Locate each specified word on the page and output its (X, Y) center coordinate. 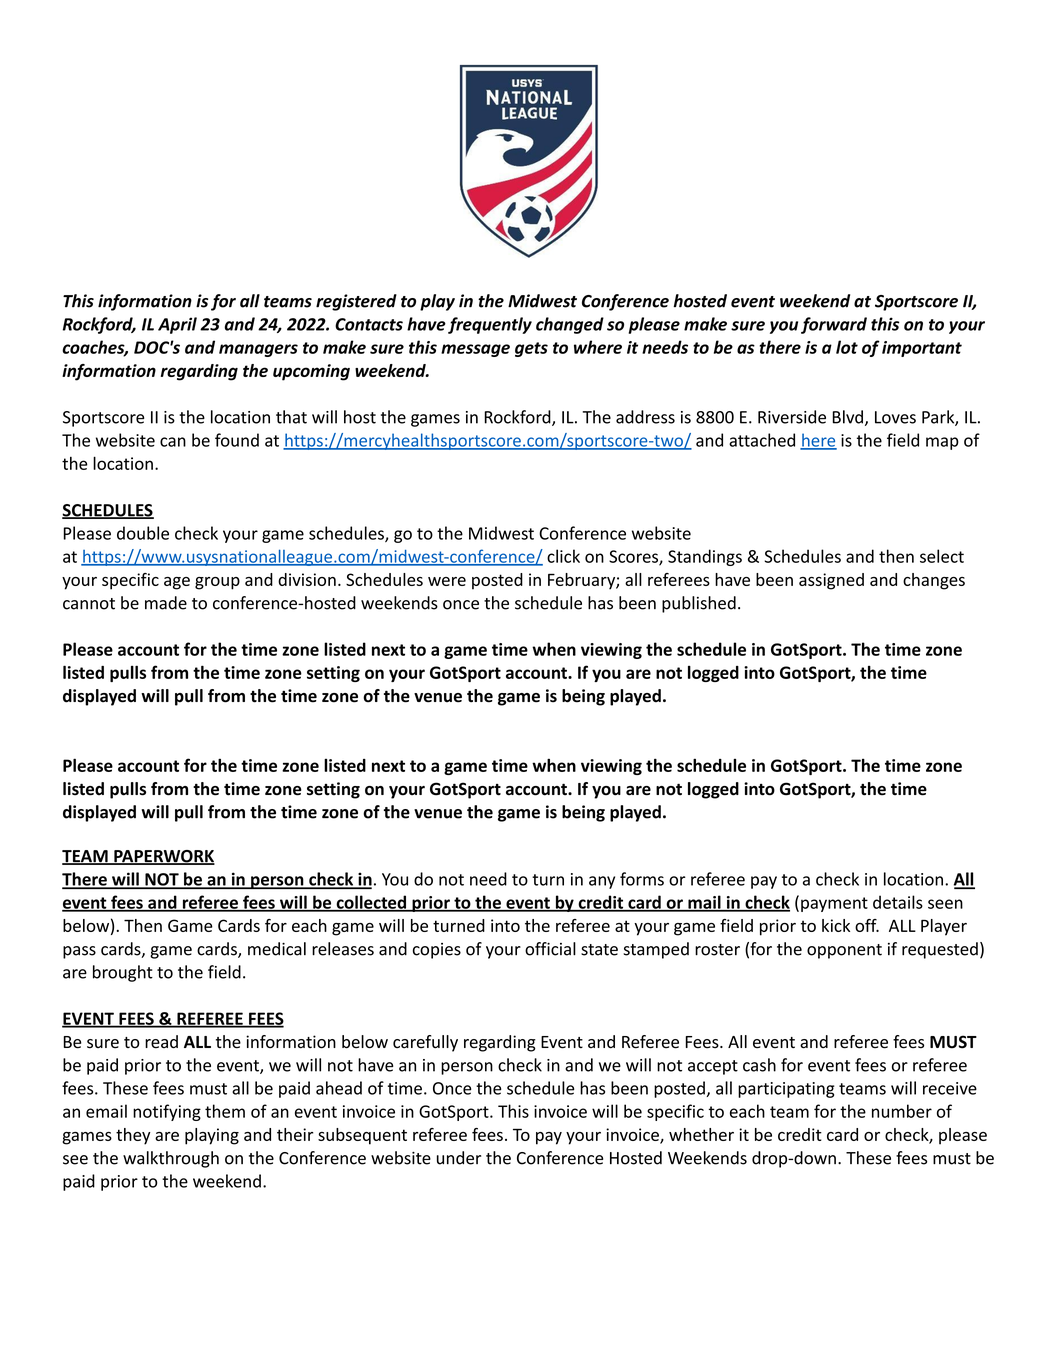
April (177, 325)
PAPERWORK (163, 857)
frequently (490, 325)
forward (834, 325)
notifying (167, 1112)
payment (834, 904)
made (166, 603)
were (447, 581)
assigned (831, 581)
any (602, 882)
